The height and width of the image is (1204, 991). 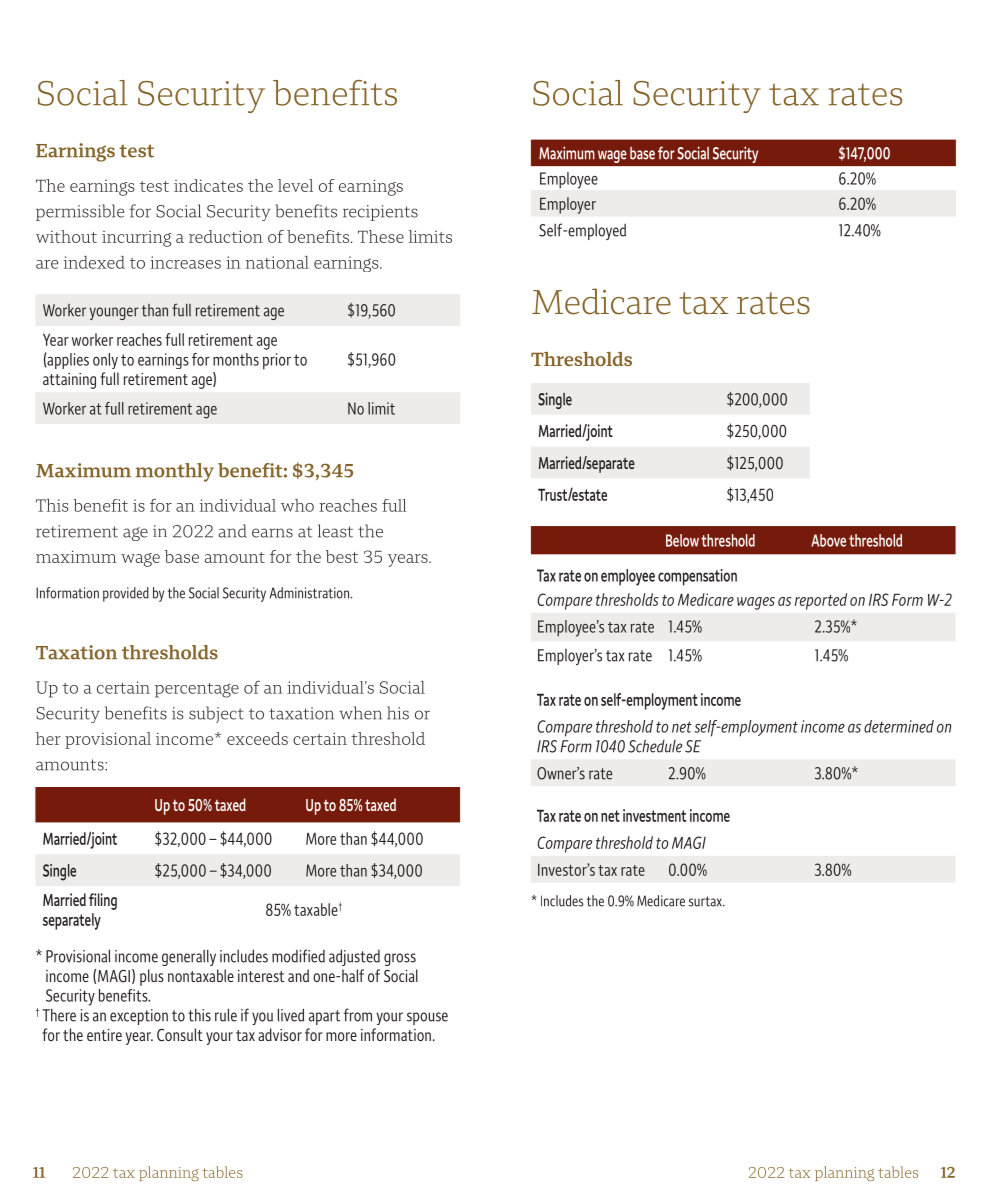 What do you see at coordinates (139, 1017) in the image?
I see `exception` at bounding box center [139, 1017].
